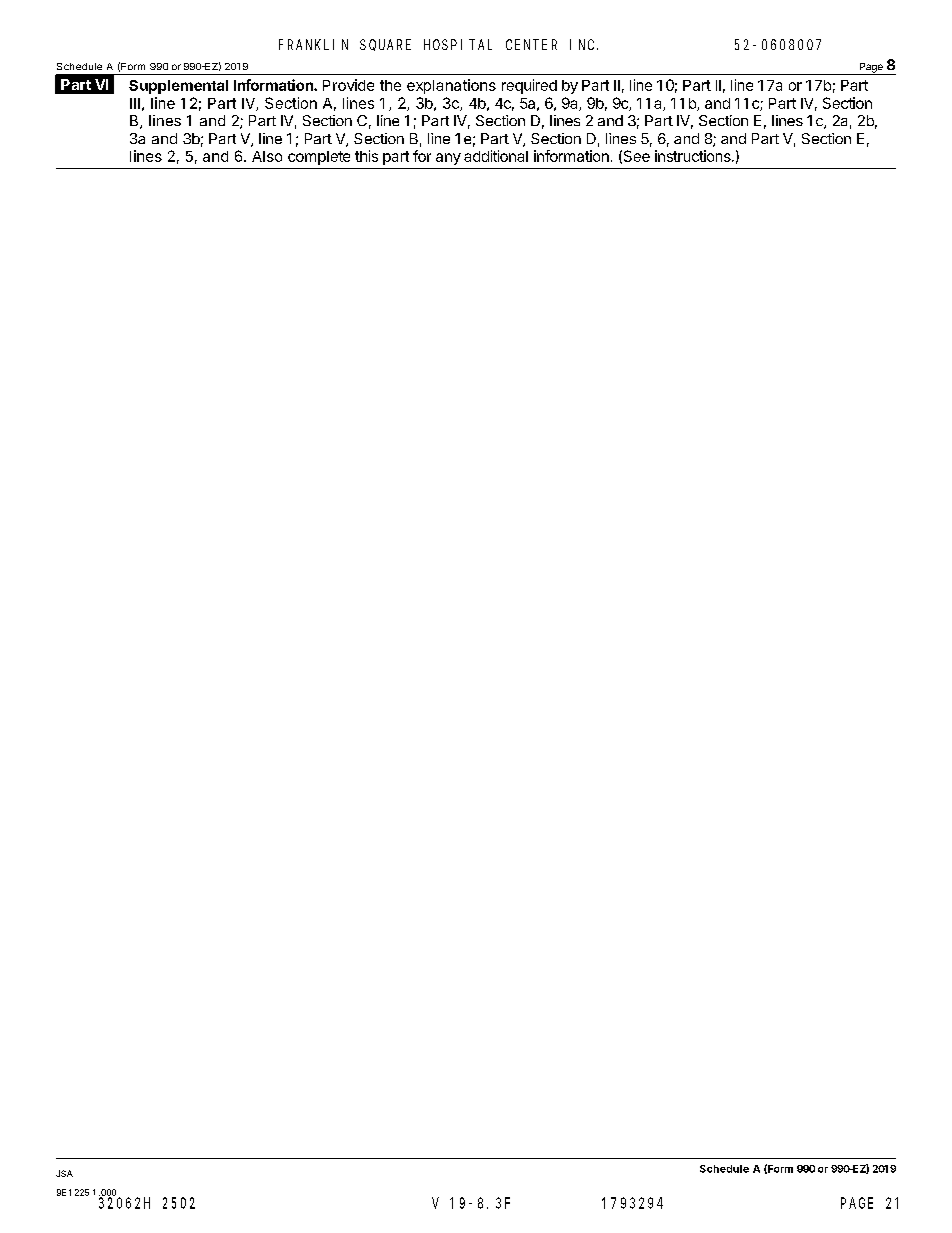  Describe the element at coordinates (496, 156) in the image. I see `additional` at that location.
